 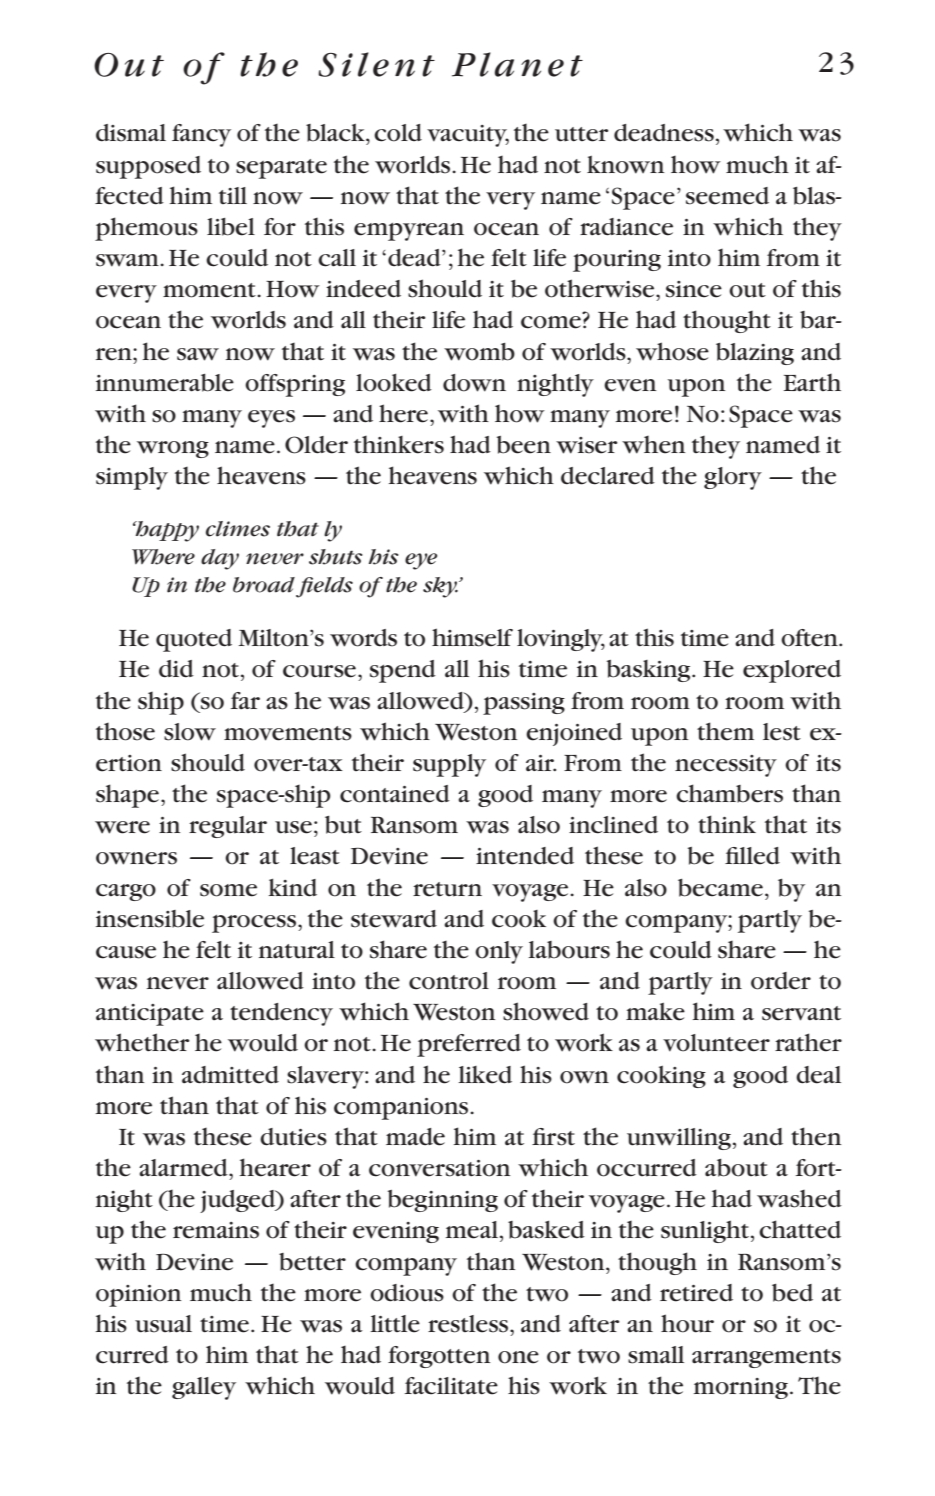 What do you see at coordinates (733, 478) in the screenshot?
I see `glory` at bounding box center [733, 478].
